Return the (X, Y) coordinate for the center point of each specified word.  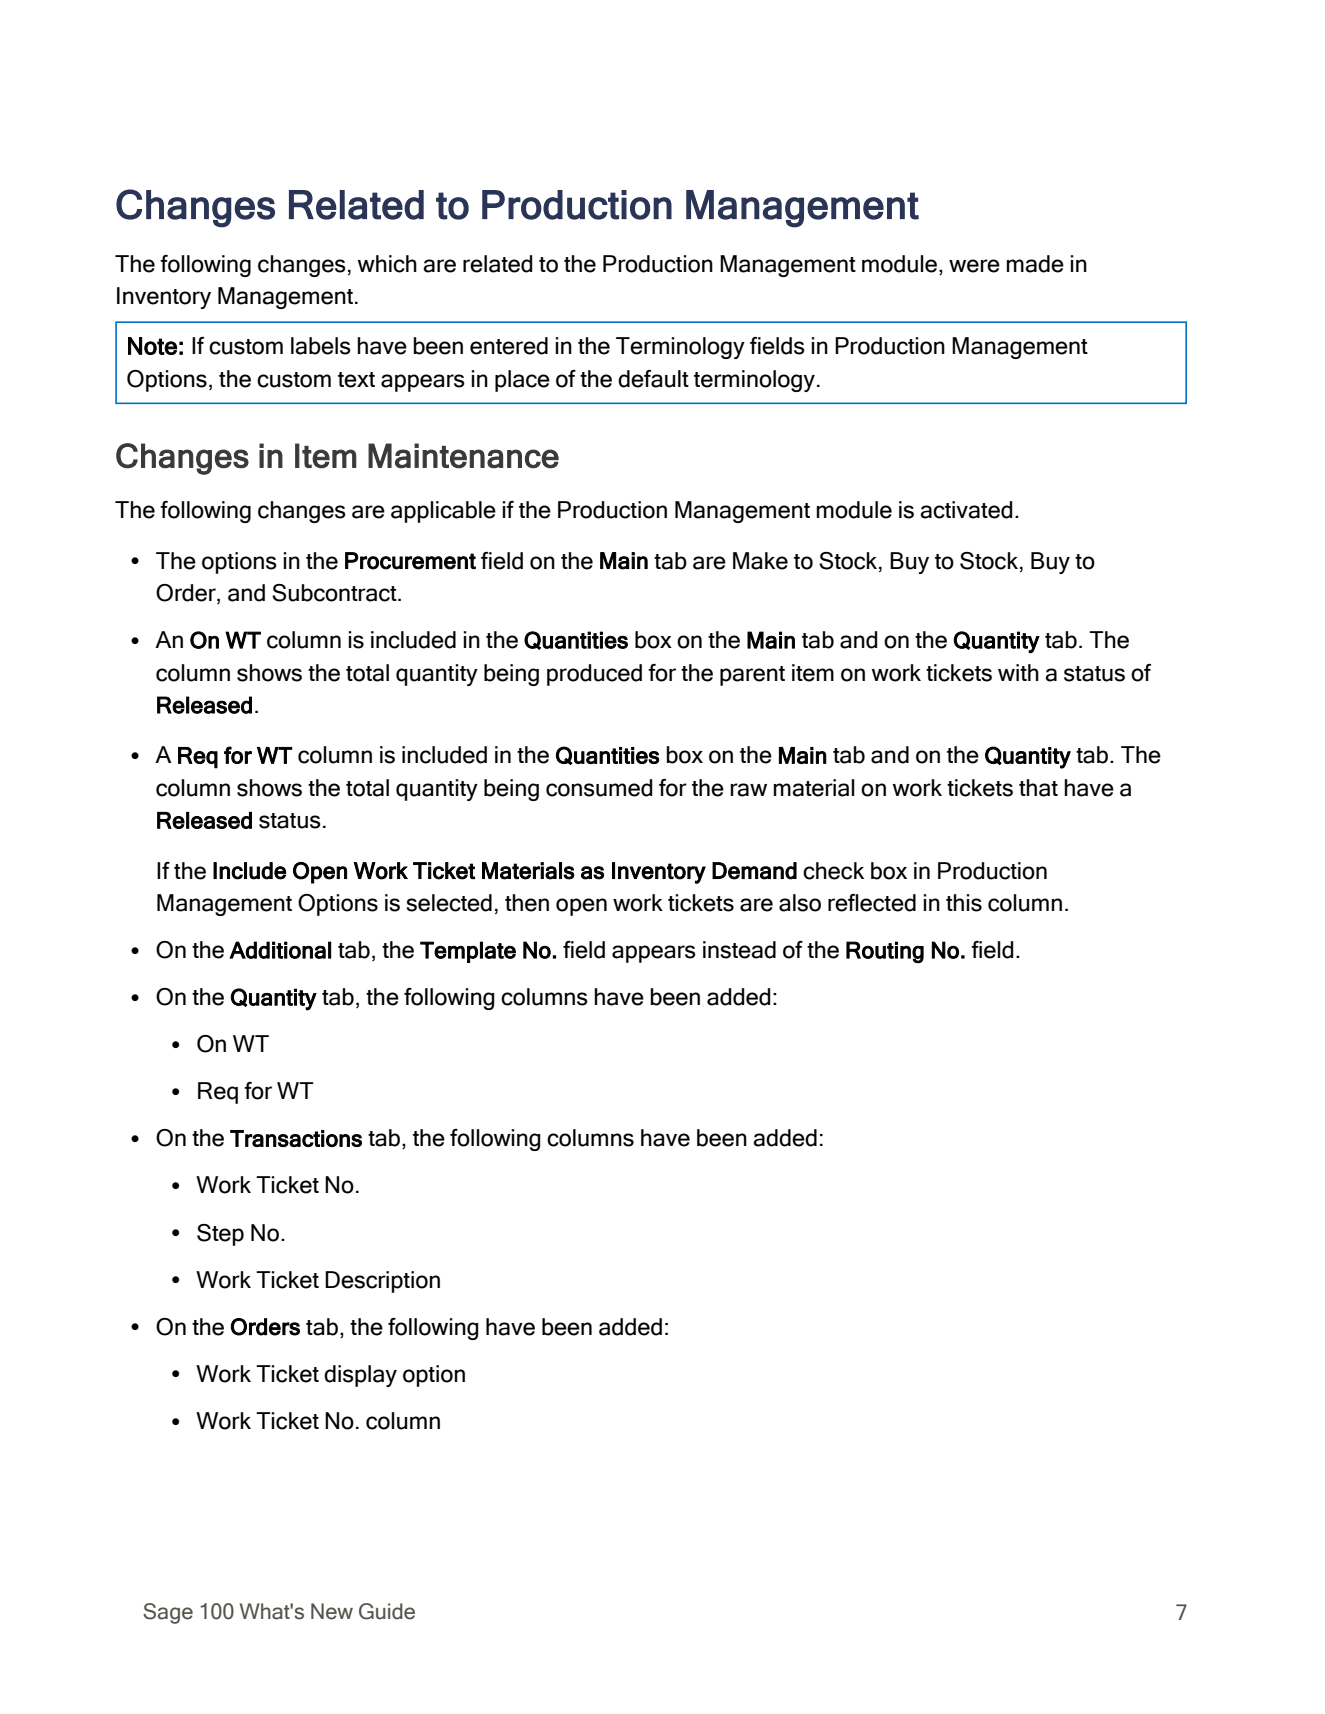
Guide (387, 1611)
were (974, 266)
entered (509, 346)
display (360, 1376)
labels (321, 346)
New (332, 1611)
